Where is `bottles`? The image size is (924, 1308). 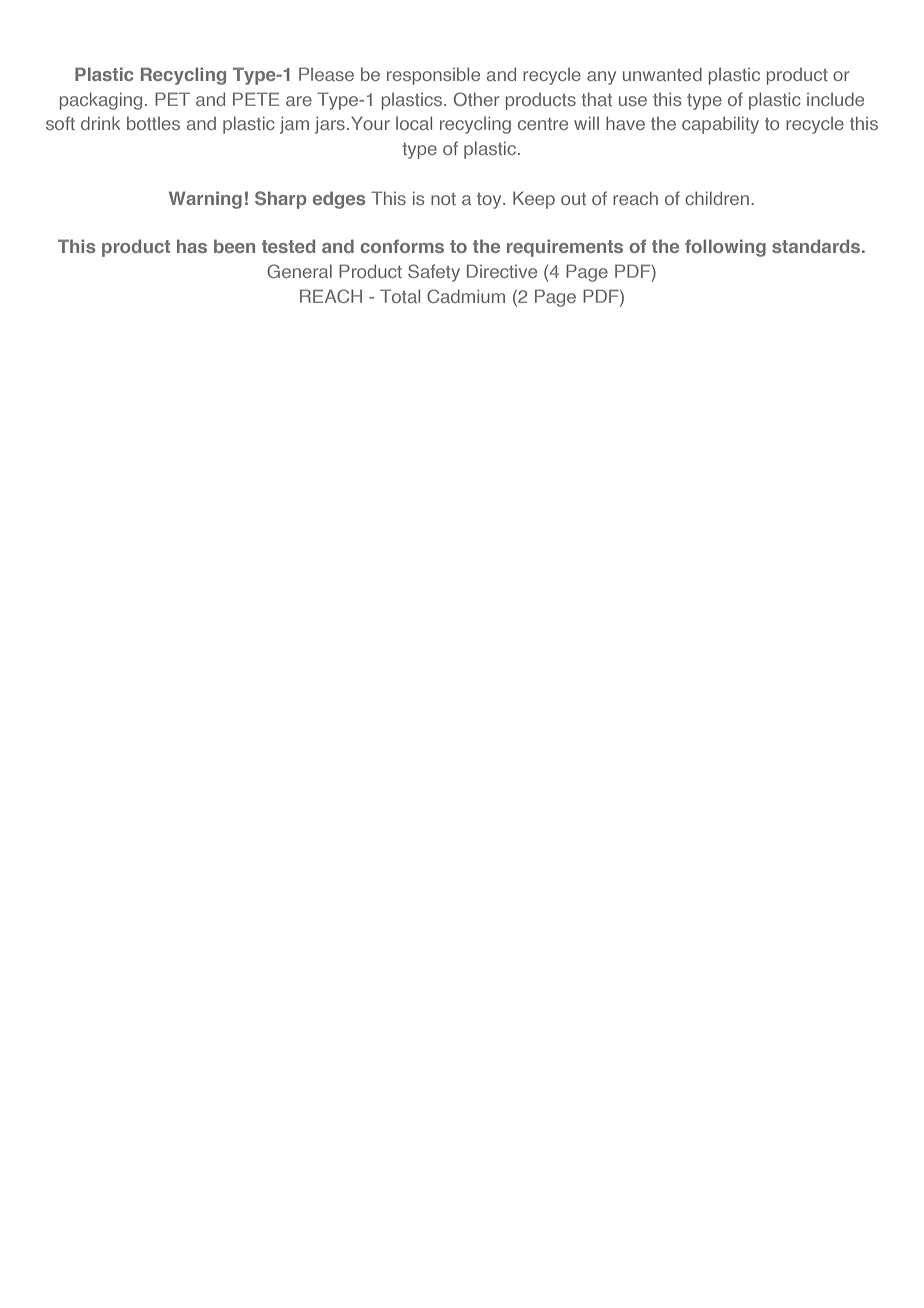 bottles is located at coordinates (153, 123).
